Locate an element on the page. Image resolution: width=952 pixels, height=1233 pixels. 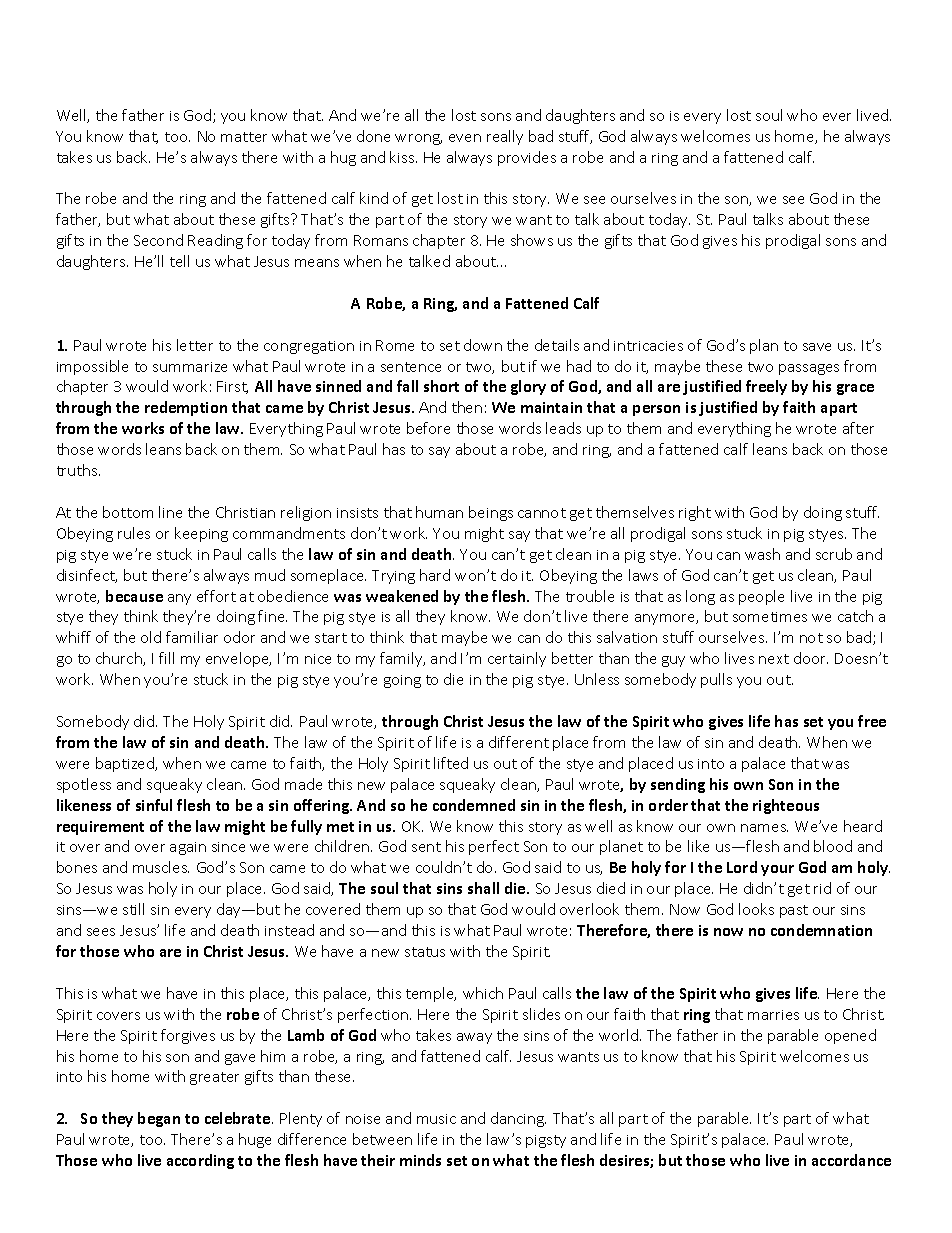
wash is located at coordinates (762, 554).
